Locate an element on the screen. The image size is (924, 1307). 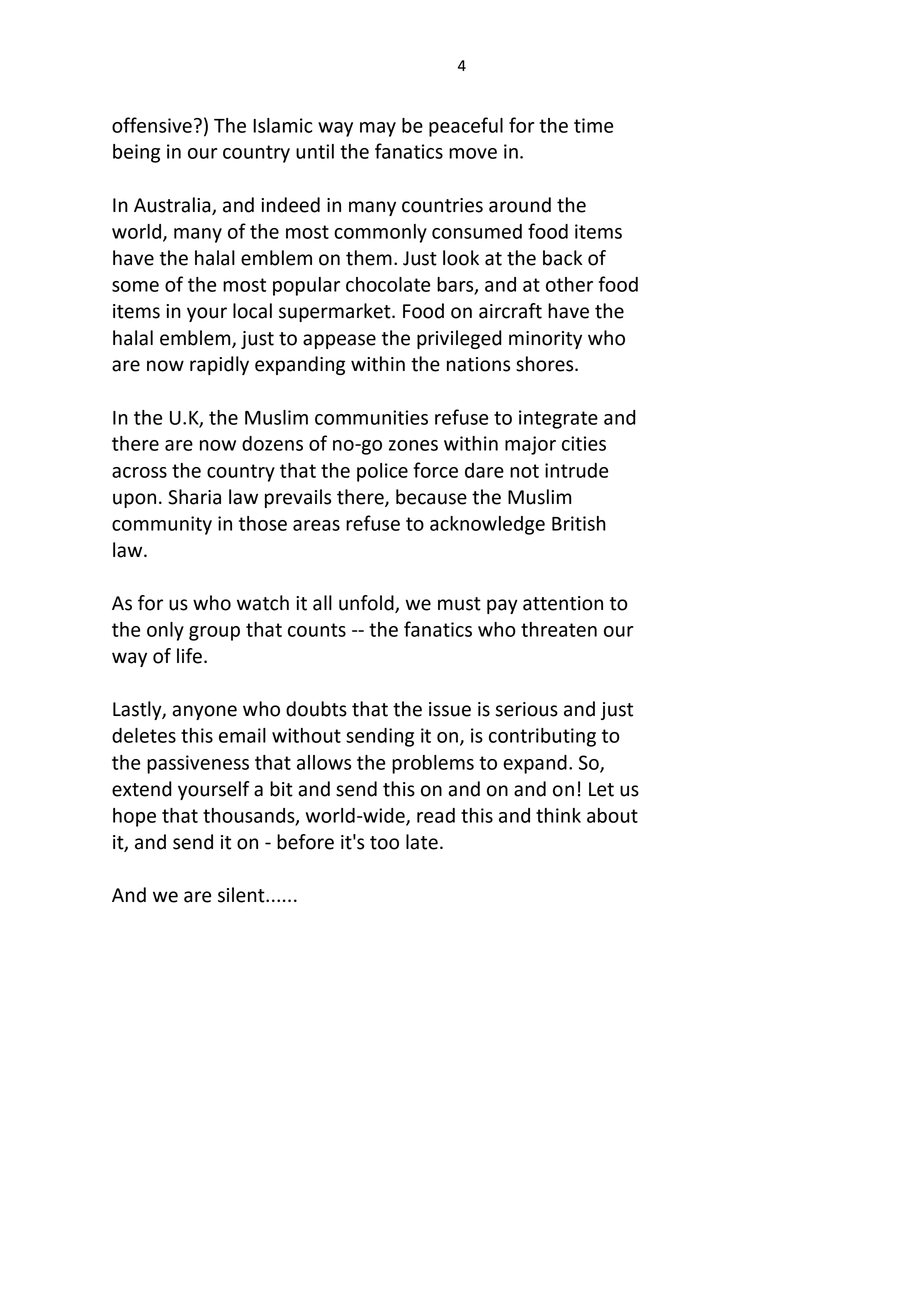
offensive is located at coordinates (152, 125).
